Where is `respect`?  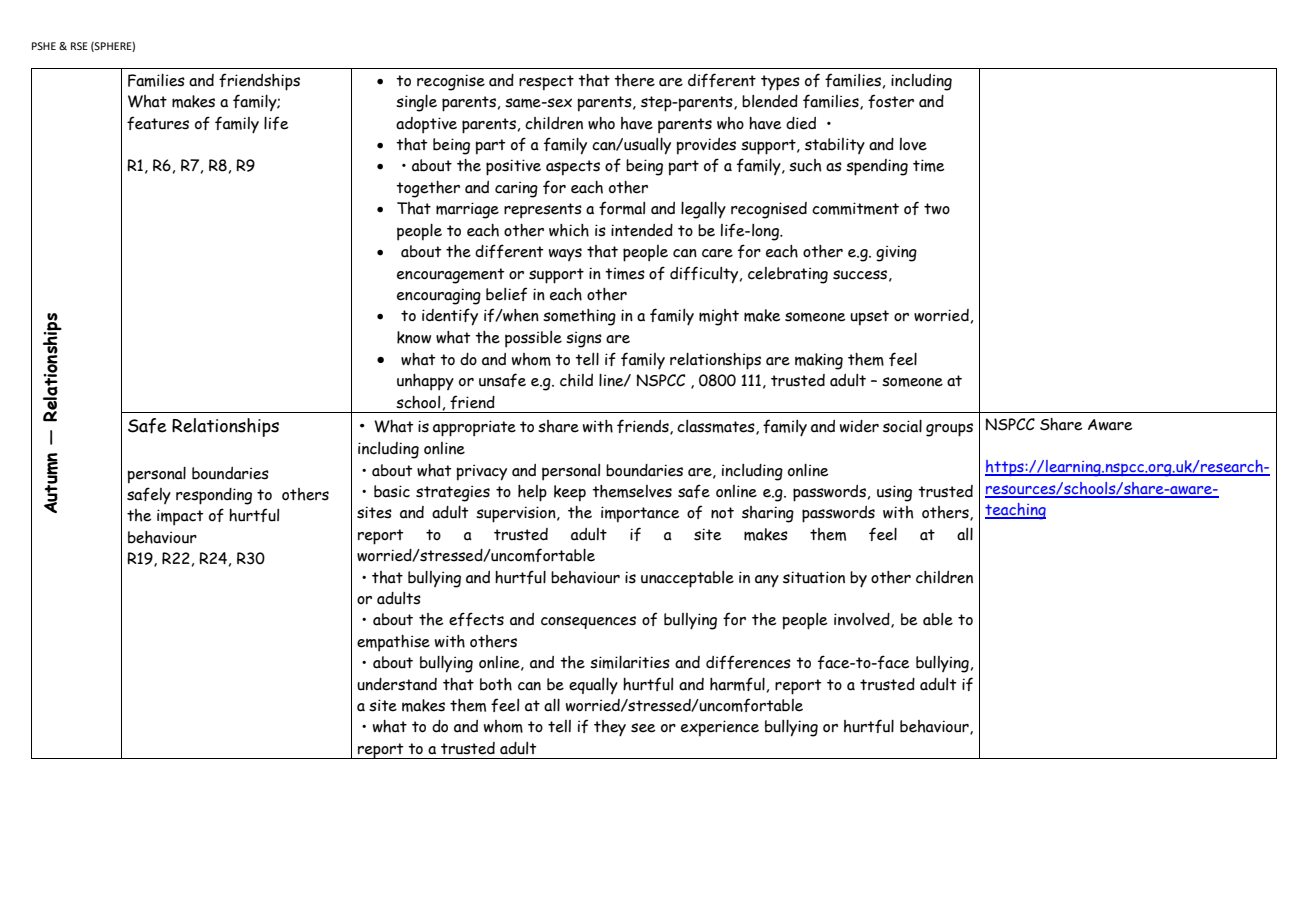 respect is located at coordinates (546, 83).
